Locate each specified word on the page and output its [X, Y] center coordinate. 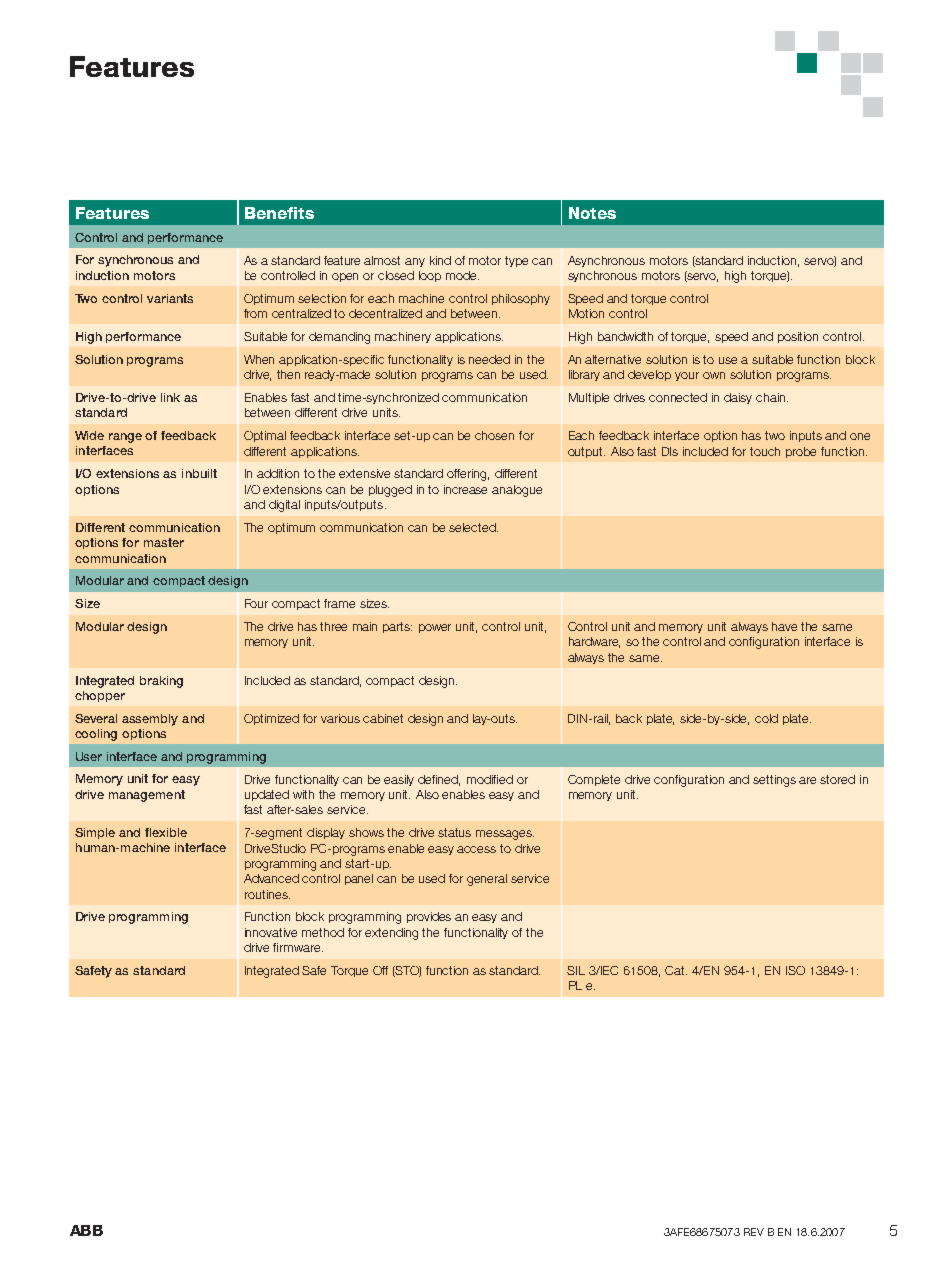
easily [399, 780]
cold [766, 718]
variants [170, 298]
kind [440, 260]
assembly [150, 720]
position [798, 337]
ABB [86, 1230]
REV [754, 1232]
